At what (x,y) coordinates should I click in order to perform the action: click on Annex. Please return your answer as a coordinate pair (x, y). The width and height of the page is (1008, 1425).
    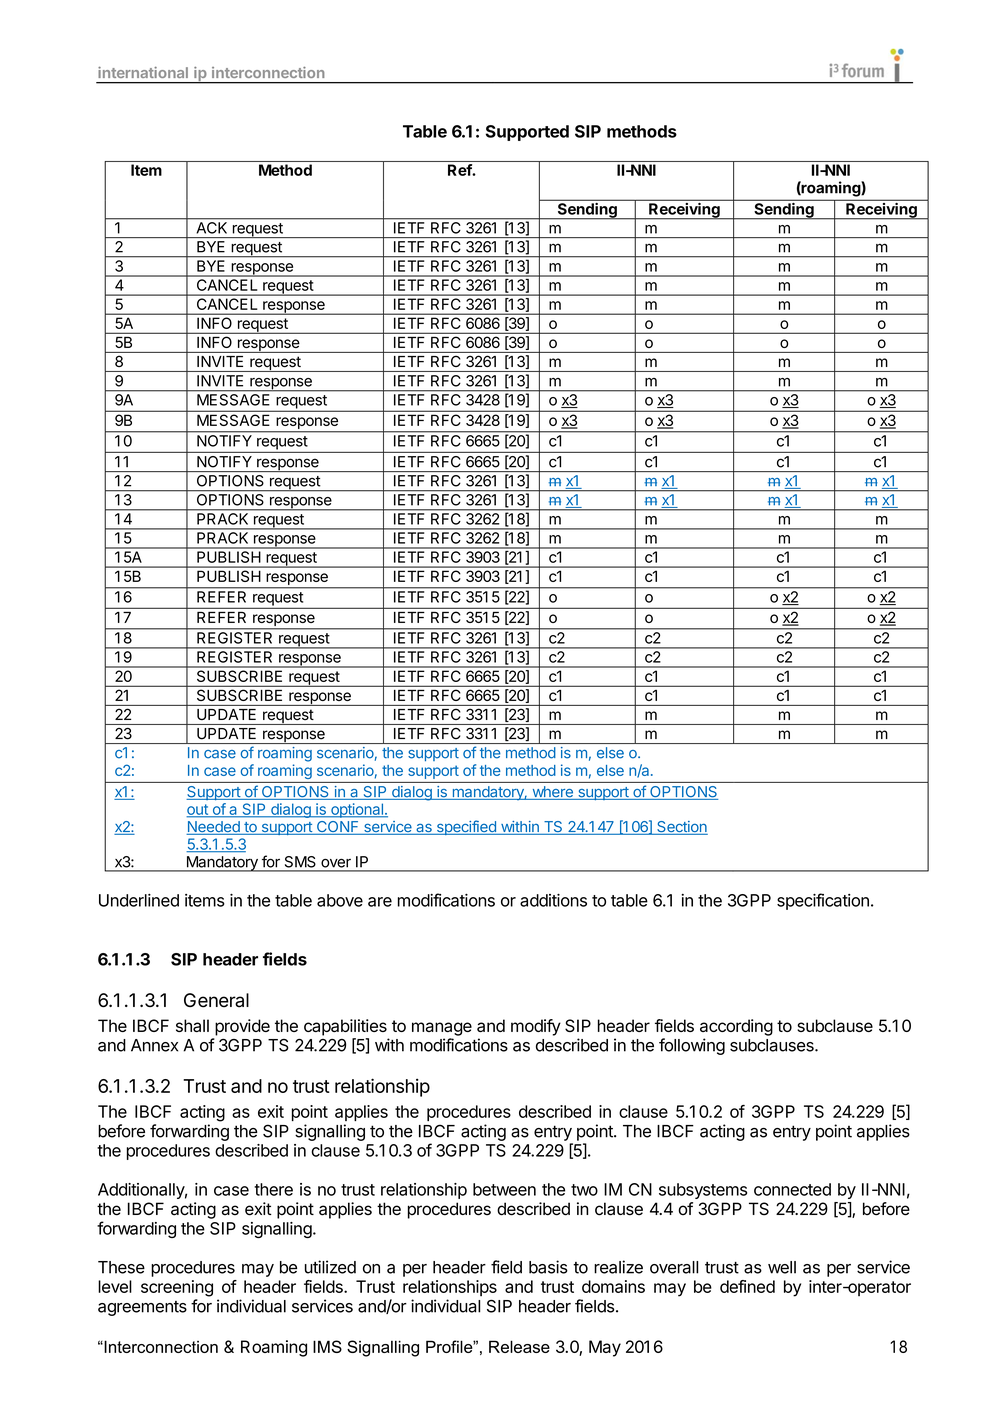
    Looking at the image, I should click on (154, 1045).
